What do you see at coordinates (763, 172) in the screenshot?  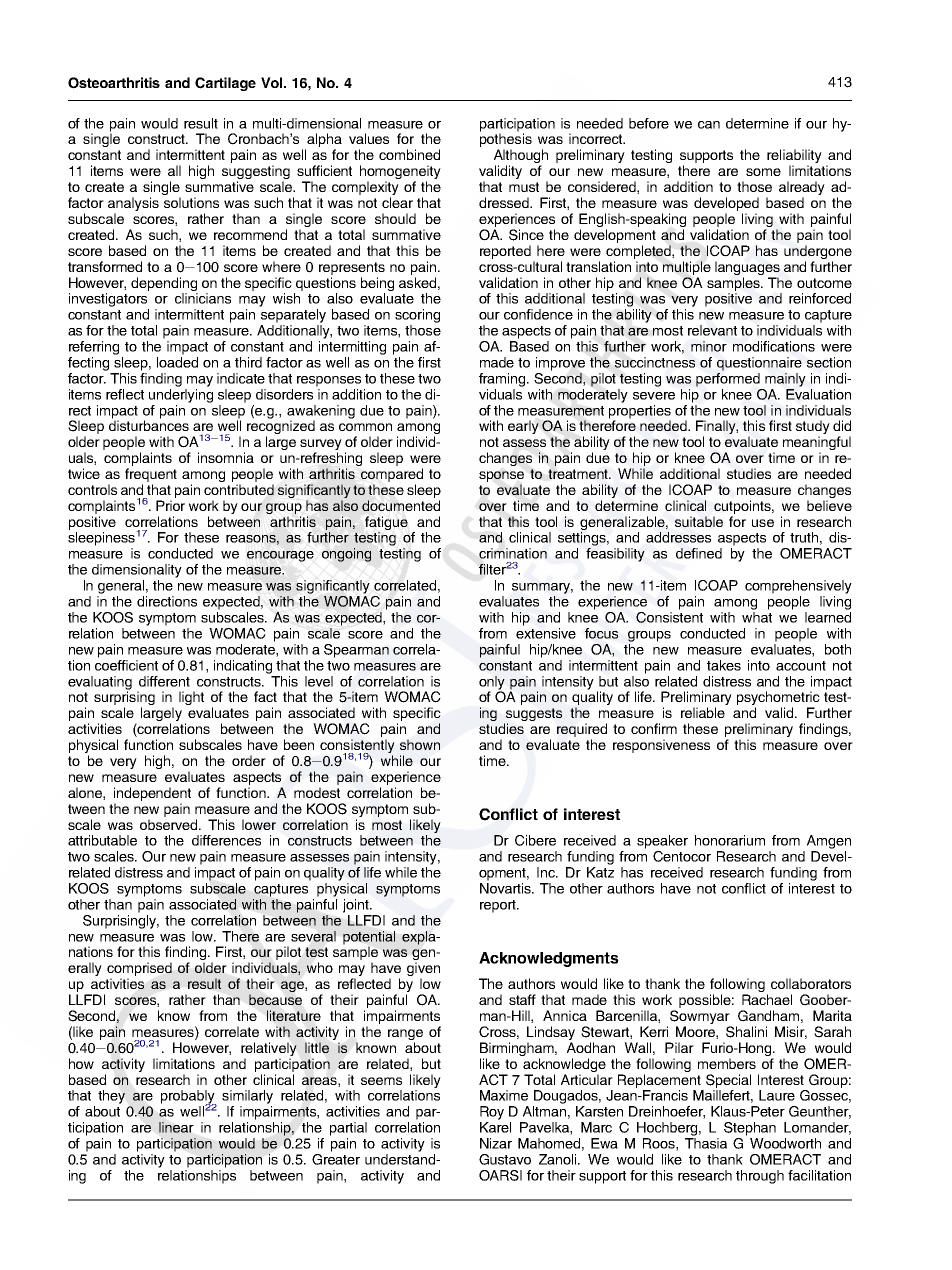 I see `some` at bounding box center [763, 172].
